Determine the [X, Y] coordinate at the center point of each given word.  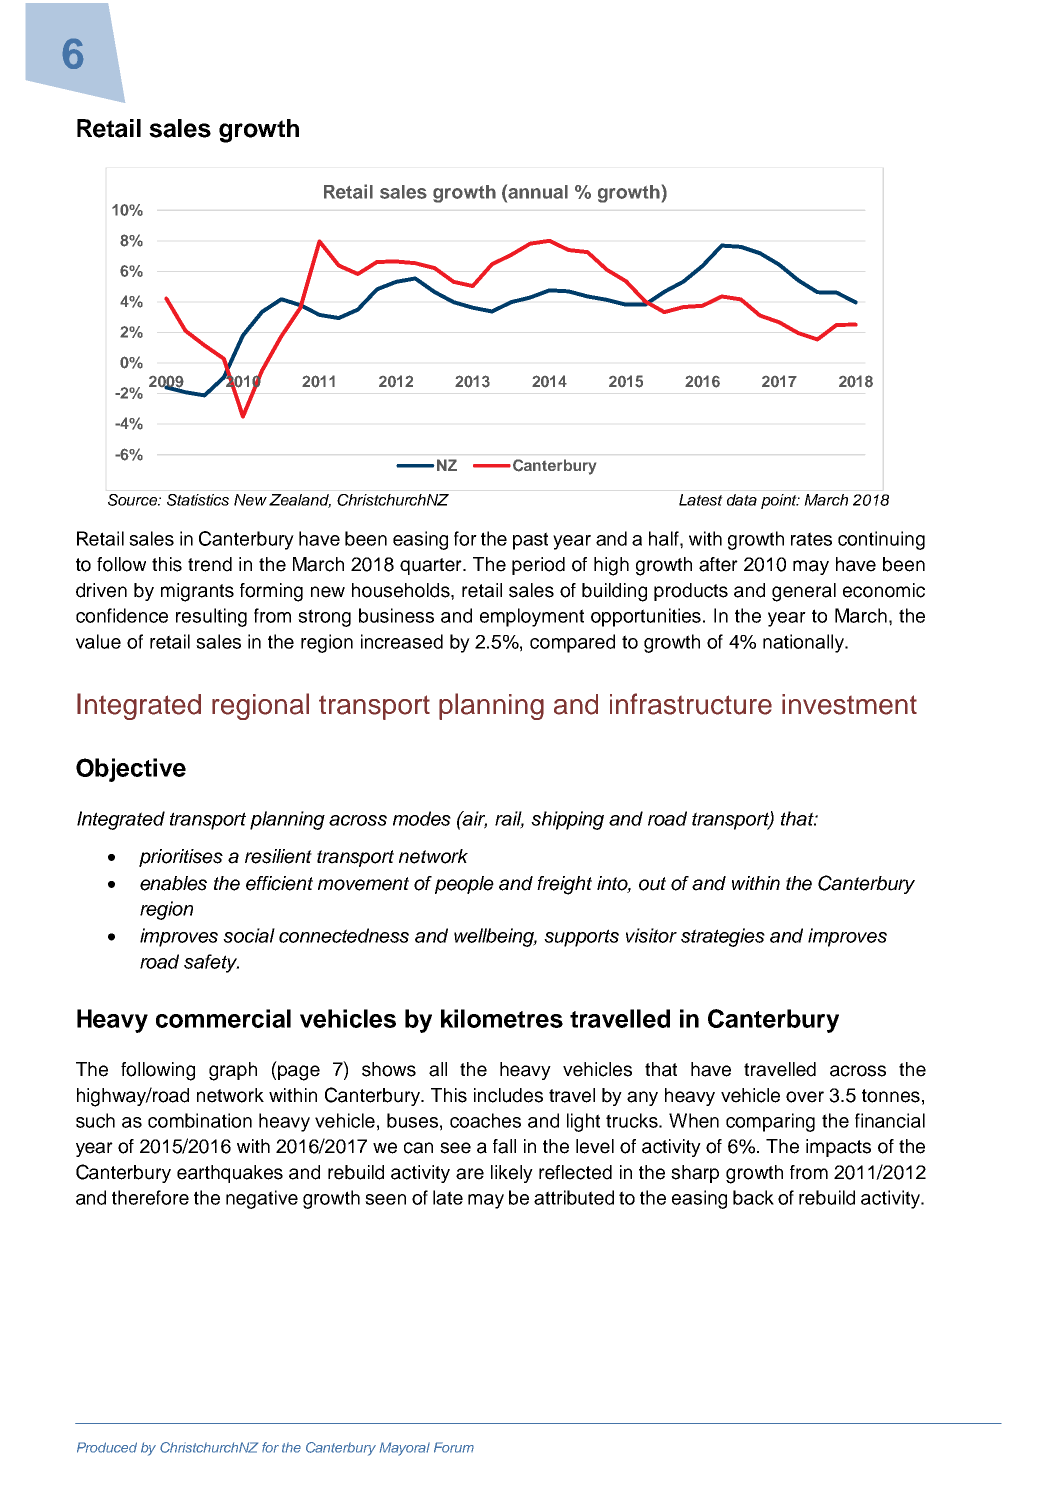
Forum [454, 1447]
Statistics [198, 500]
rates [811, 539]
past [530, 541]
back [753, 1197]
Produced [107, 1447]
